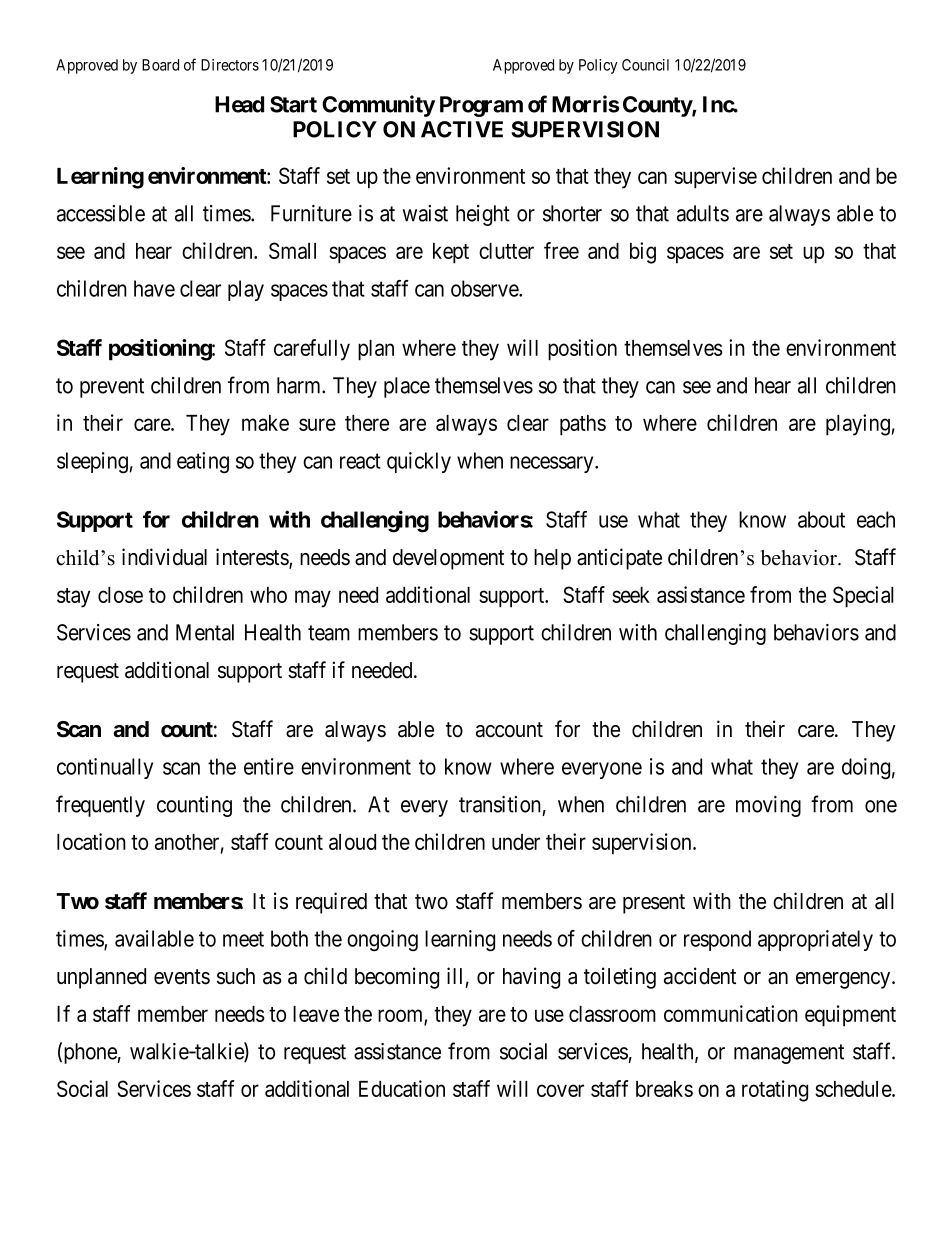 This page has width=952, height=1233. I want to click on Education, so click(402, 1088).
